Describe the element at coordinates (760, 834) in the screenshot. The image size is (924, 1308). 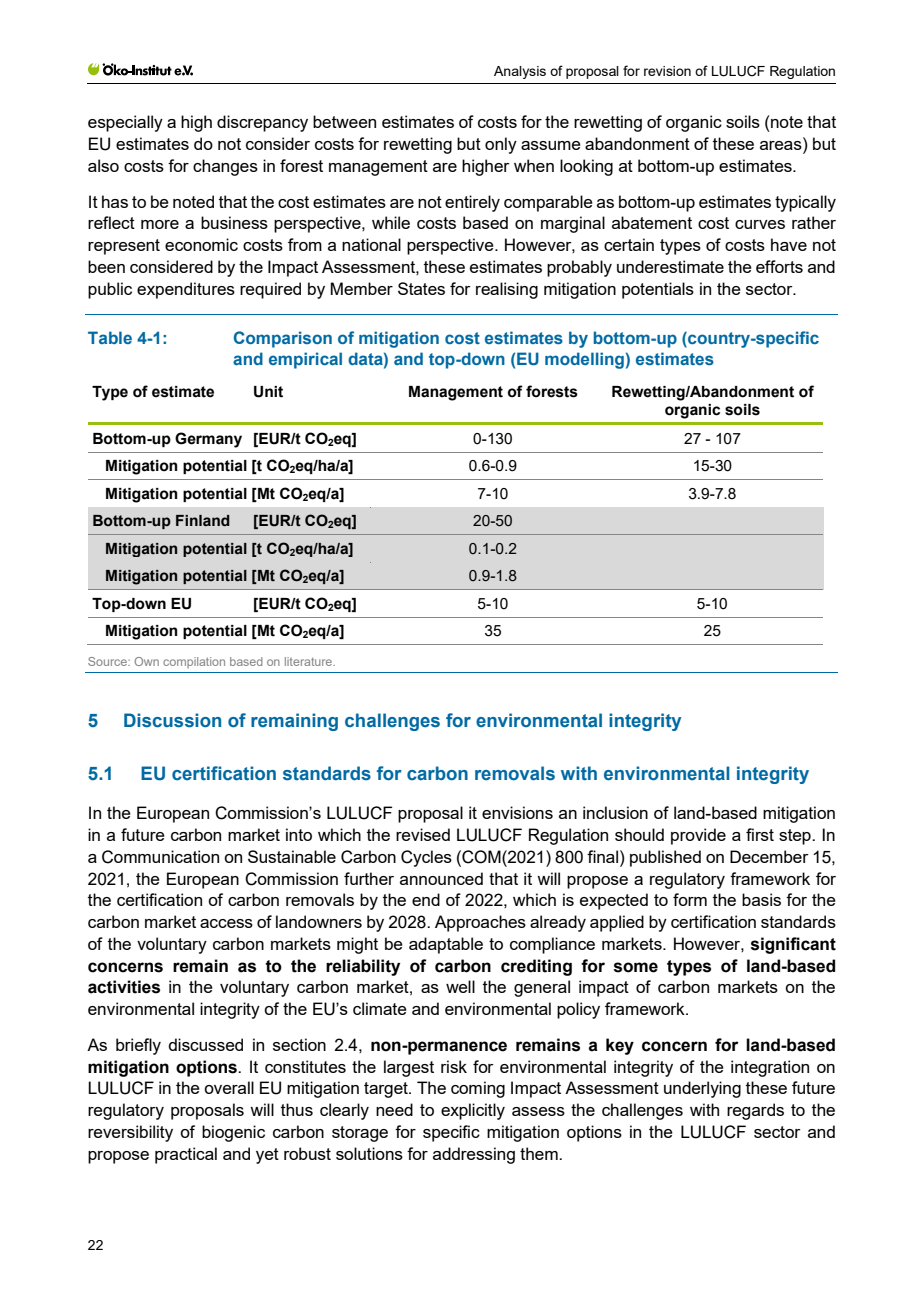
I see `first` at that location.
